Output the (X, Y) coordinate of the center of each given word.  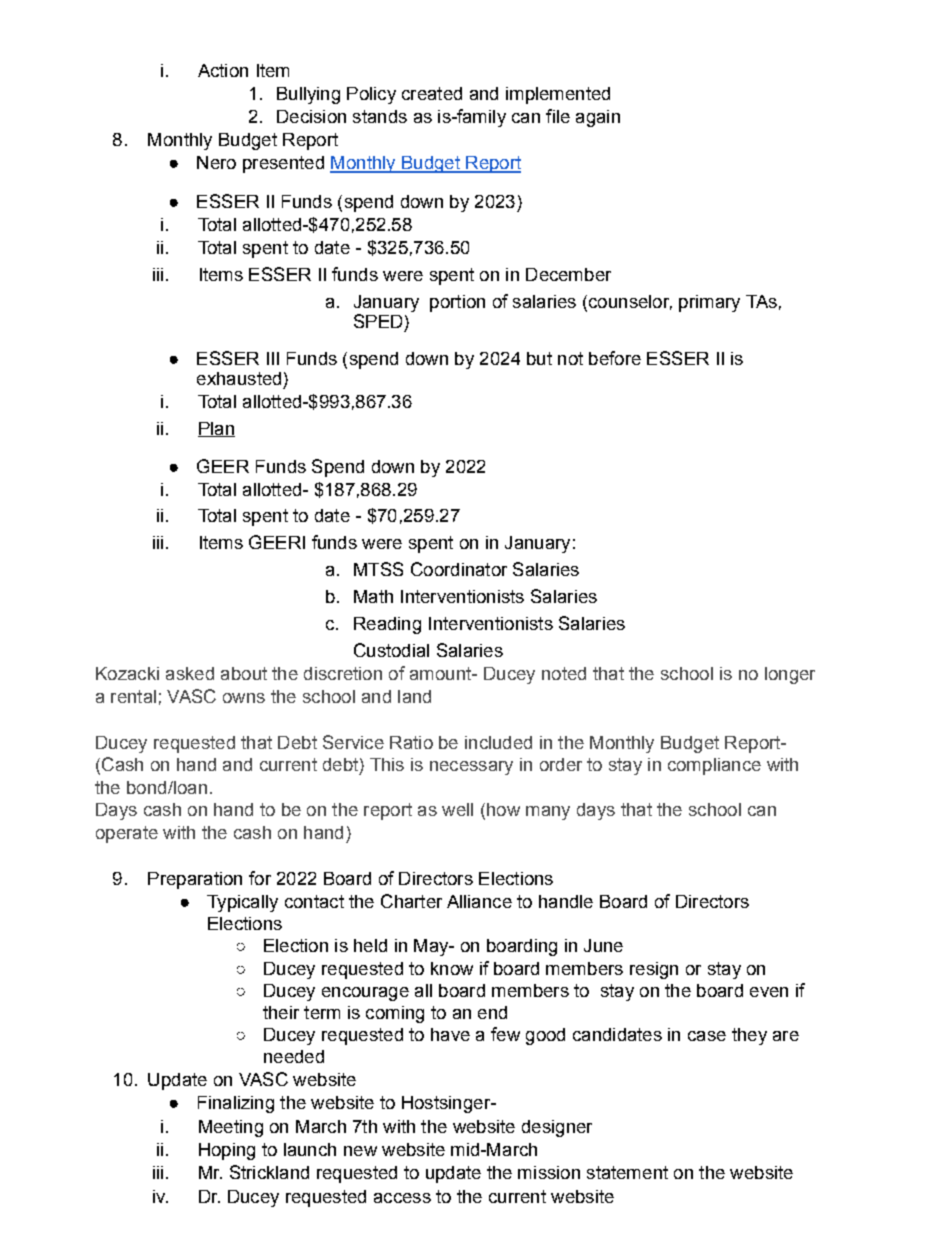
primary (709, 303)
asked (190, 673)
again (598, 118)
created (432, 93)
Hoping (227, 1151)
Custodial (391, 650)
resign (654, 970)
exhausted (239, 378)
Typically (242, 903)
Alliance (479, 901)
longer (790, 675)
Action (223, 70)
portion (457, 303)
